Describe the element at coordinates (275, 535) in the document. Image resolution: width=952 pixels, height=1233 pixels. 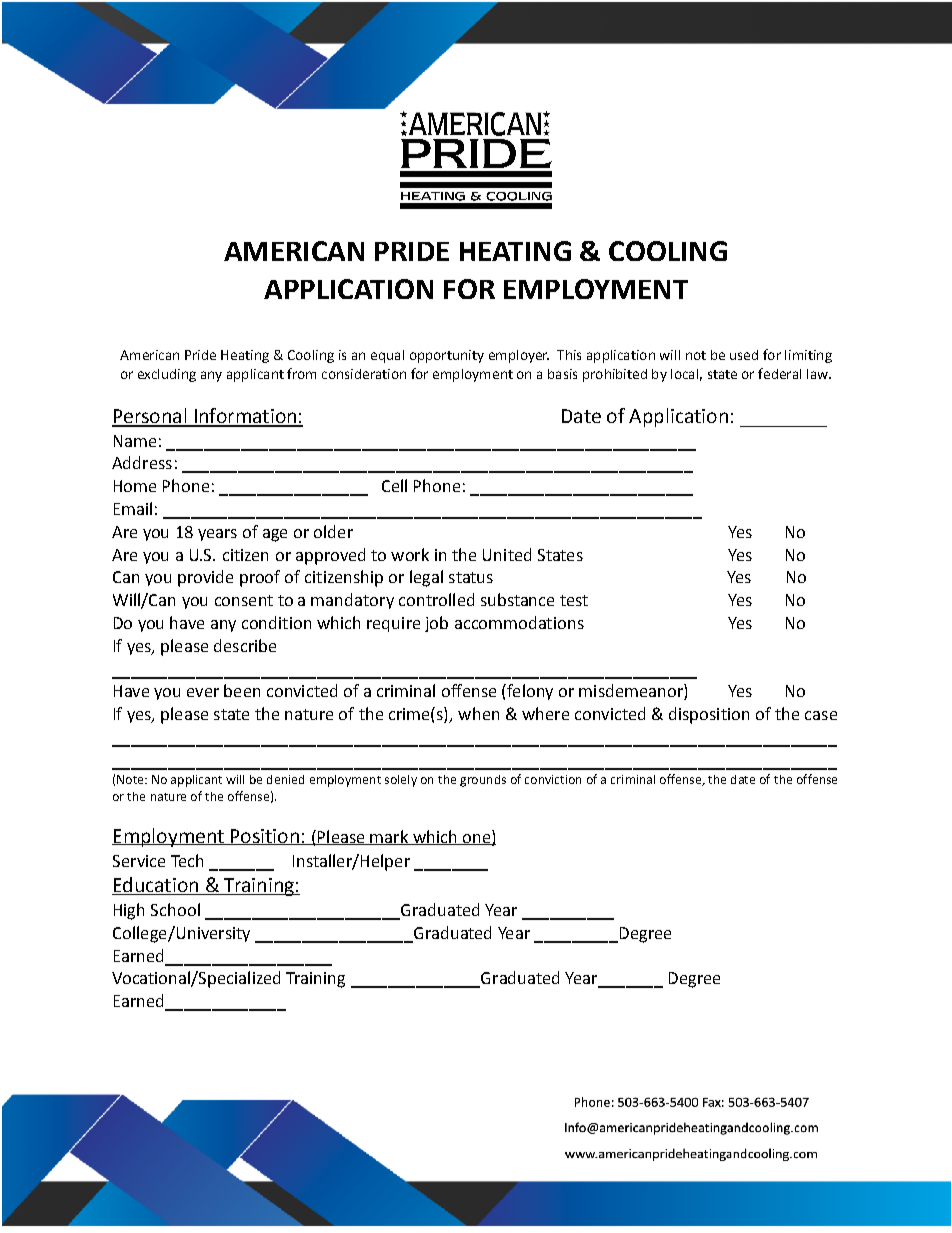
I see `age` at that location.
